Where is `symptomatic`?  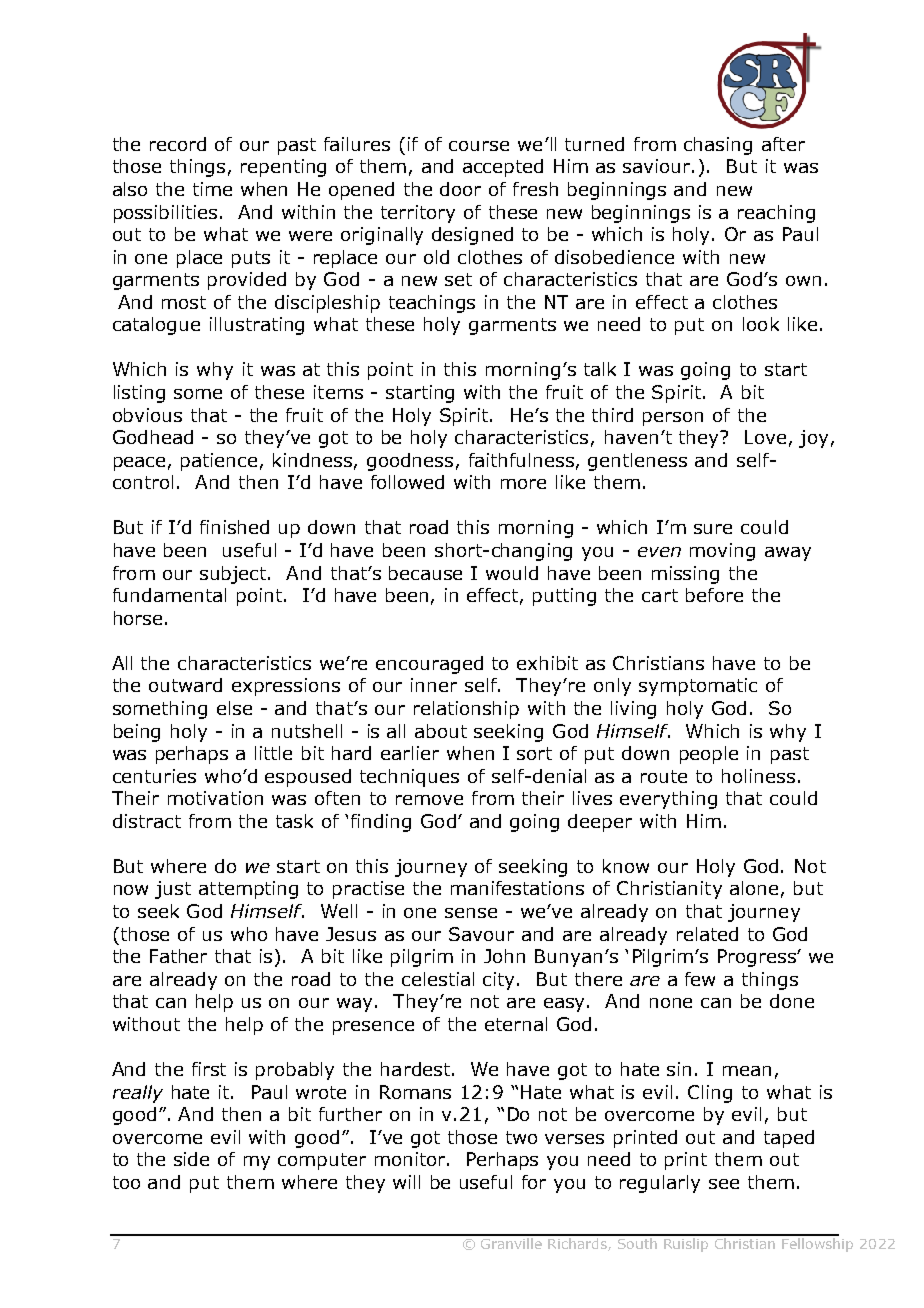 symptomatic is located at coordinates (698, 687).
